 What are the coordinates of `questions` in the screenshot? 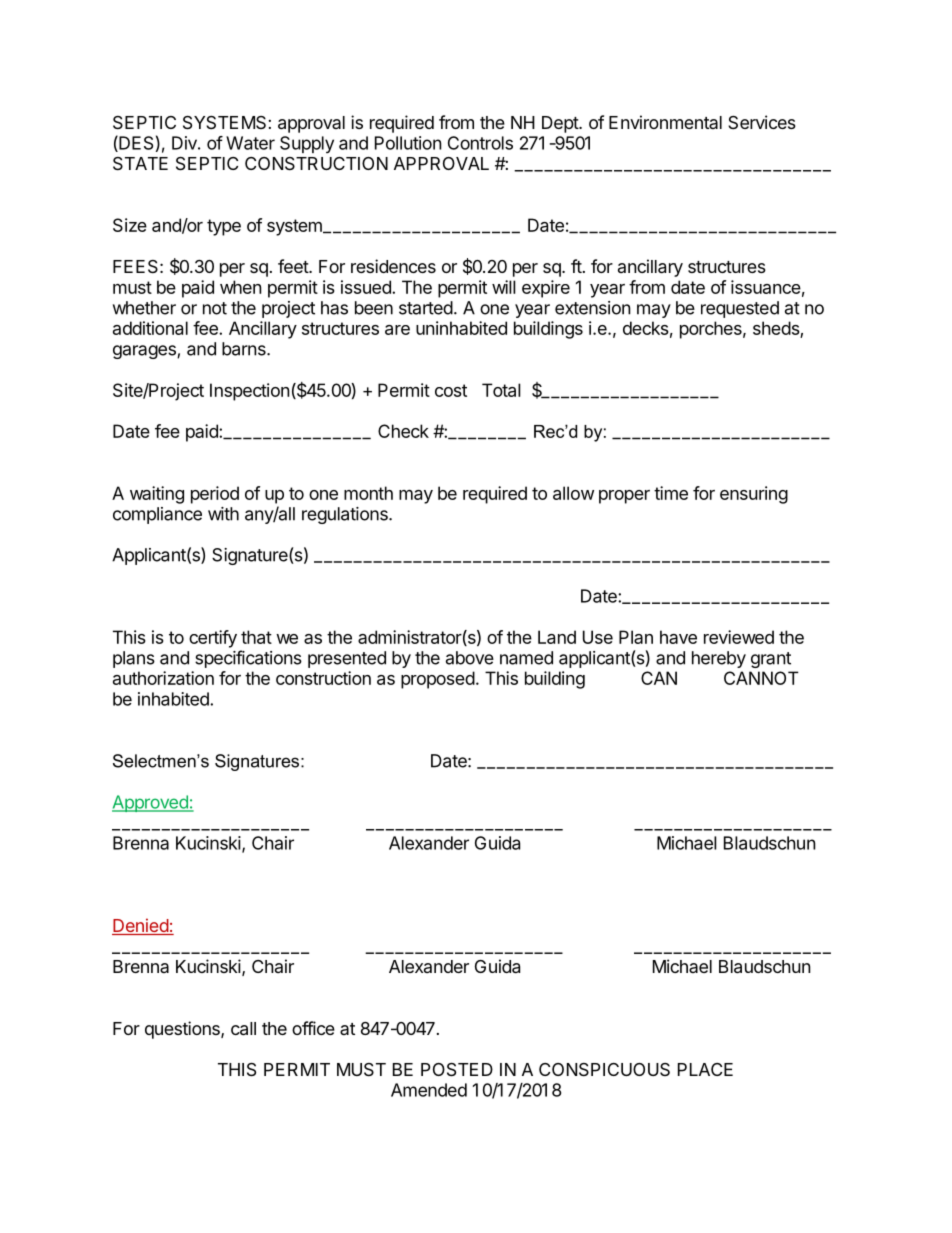 It's located at (183, 1030).
